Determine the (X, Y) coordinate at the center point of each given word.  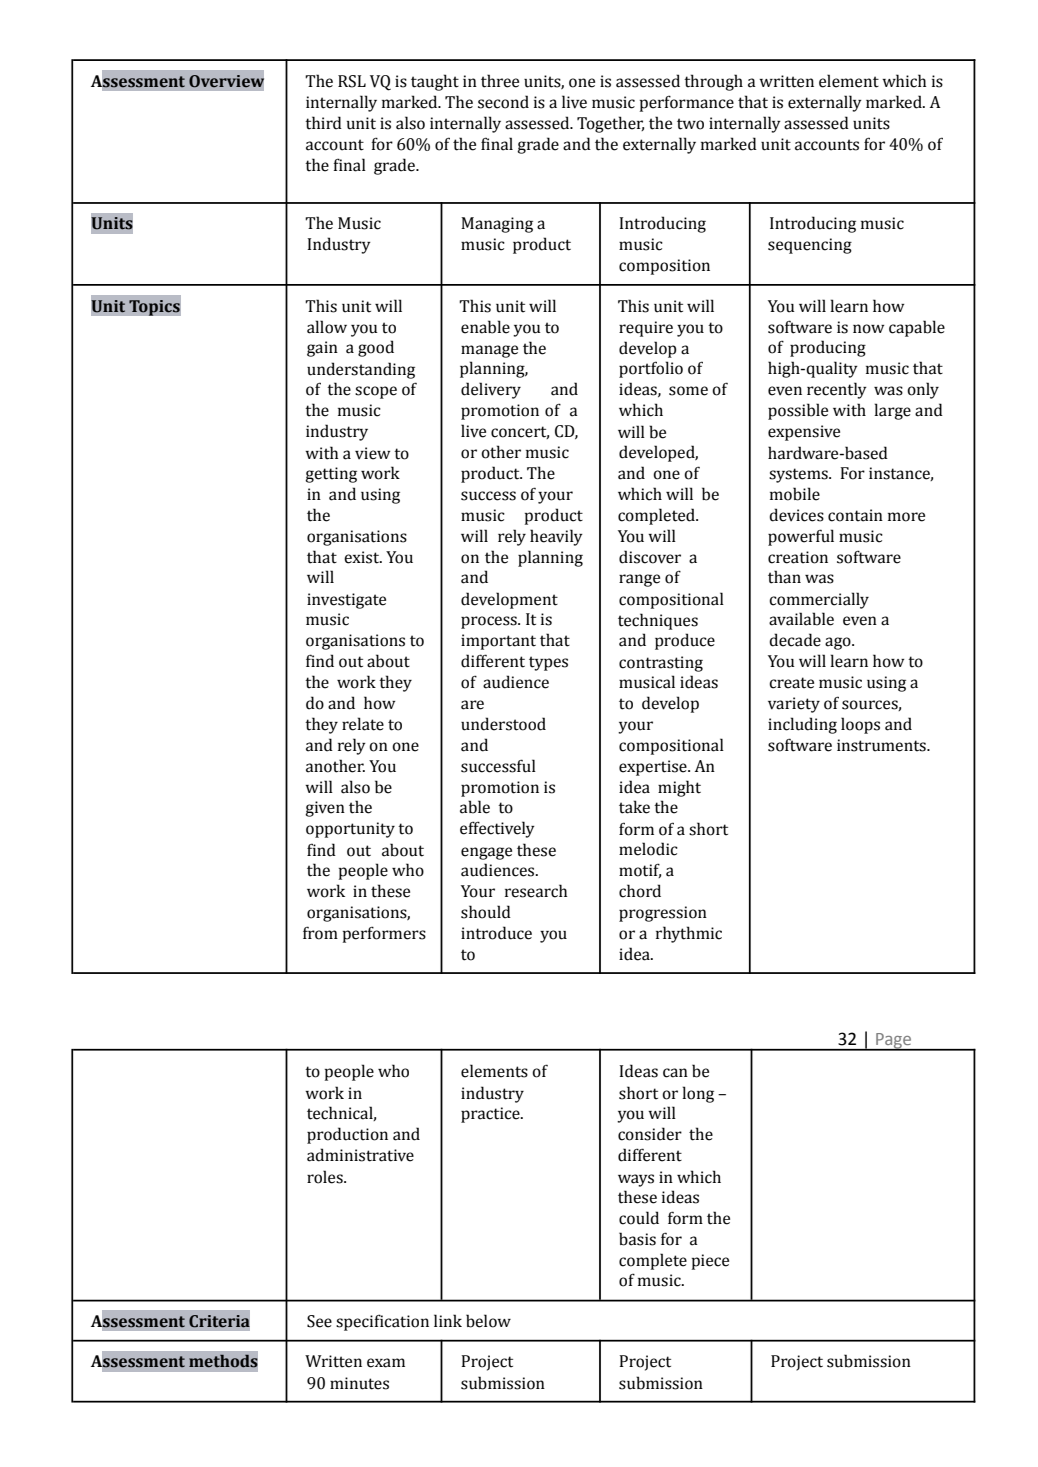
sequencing (810, 246)
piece (710, 1262)
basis (637, 1239)
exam (386, 1363)
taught (435, 82)
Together (610, 124)
